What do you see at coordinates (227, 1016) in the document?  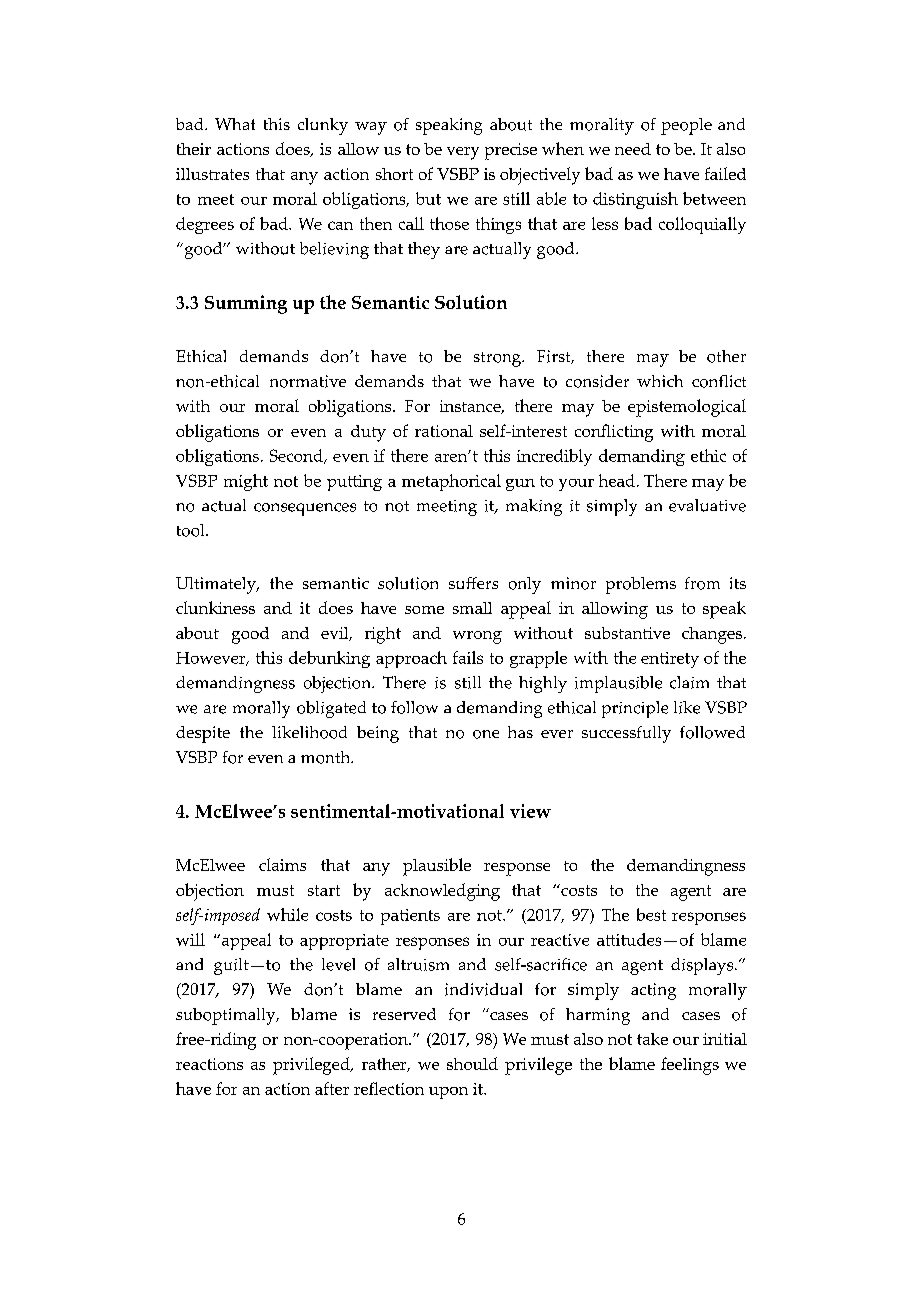 I see `suboptimally` at bounding box center [227, 1016].
